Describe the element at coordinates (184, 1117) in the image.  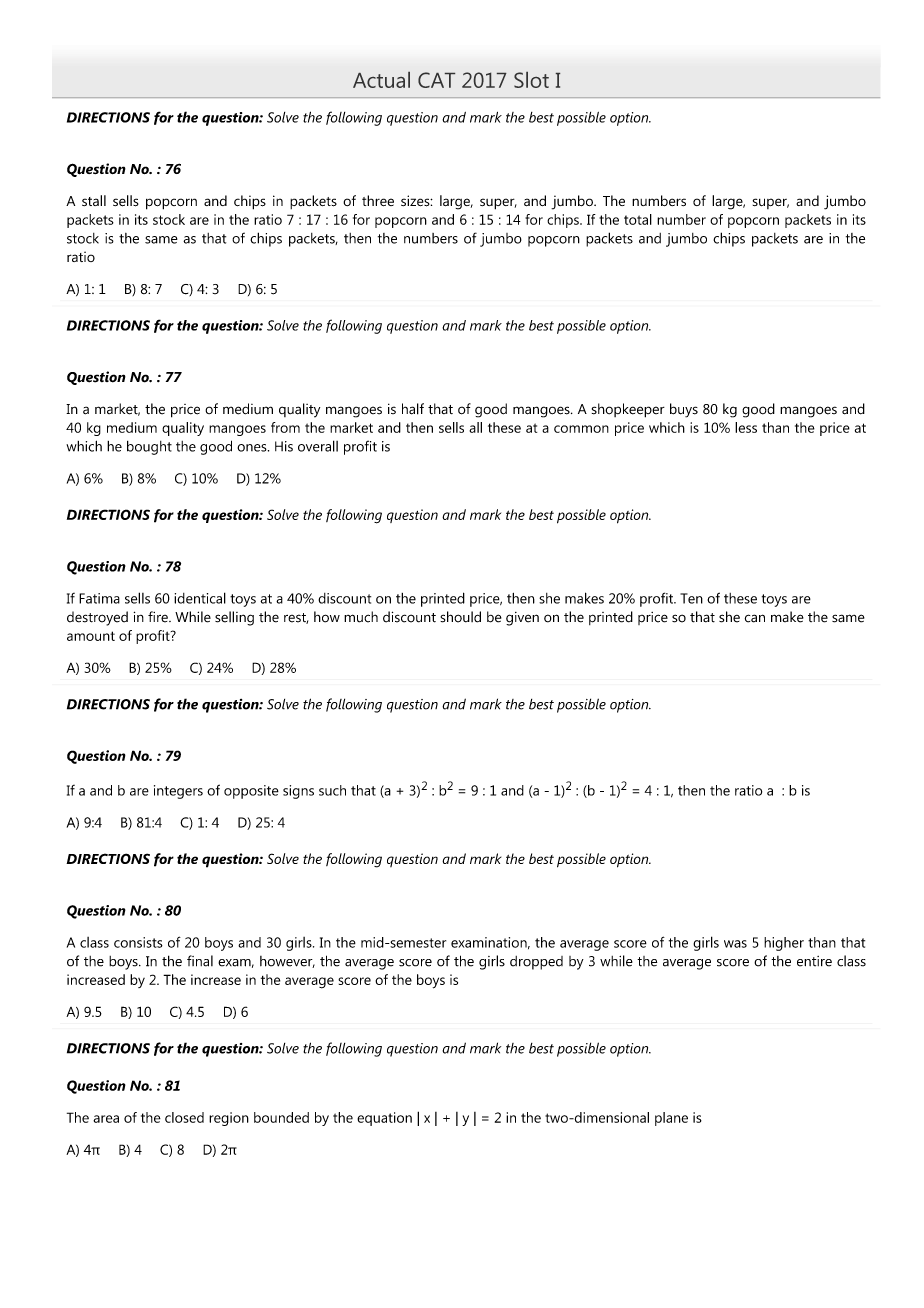
I see `closed` at that location.
